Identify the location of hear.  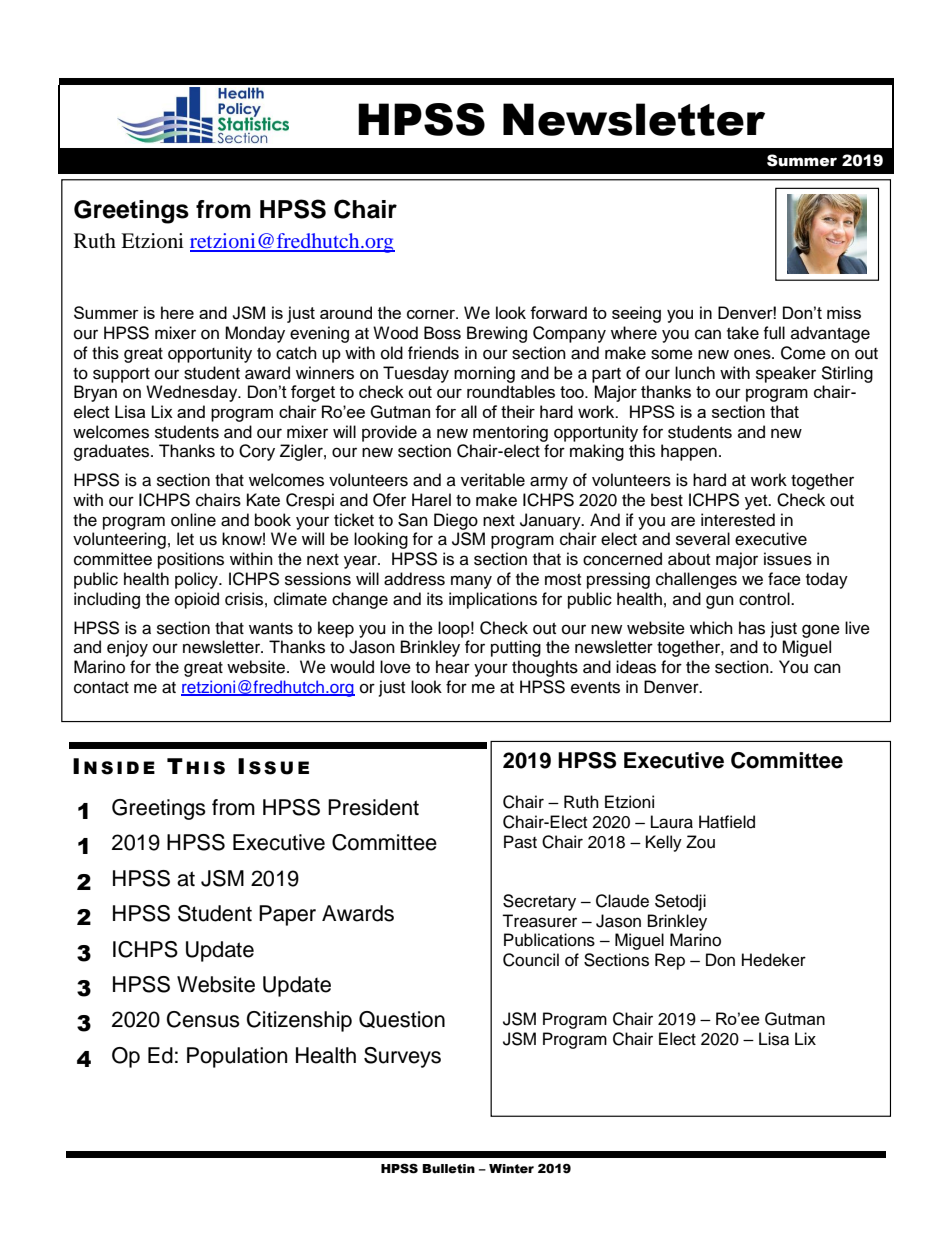
(453, 667).
